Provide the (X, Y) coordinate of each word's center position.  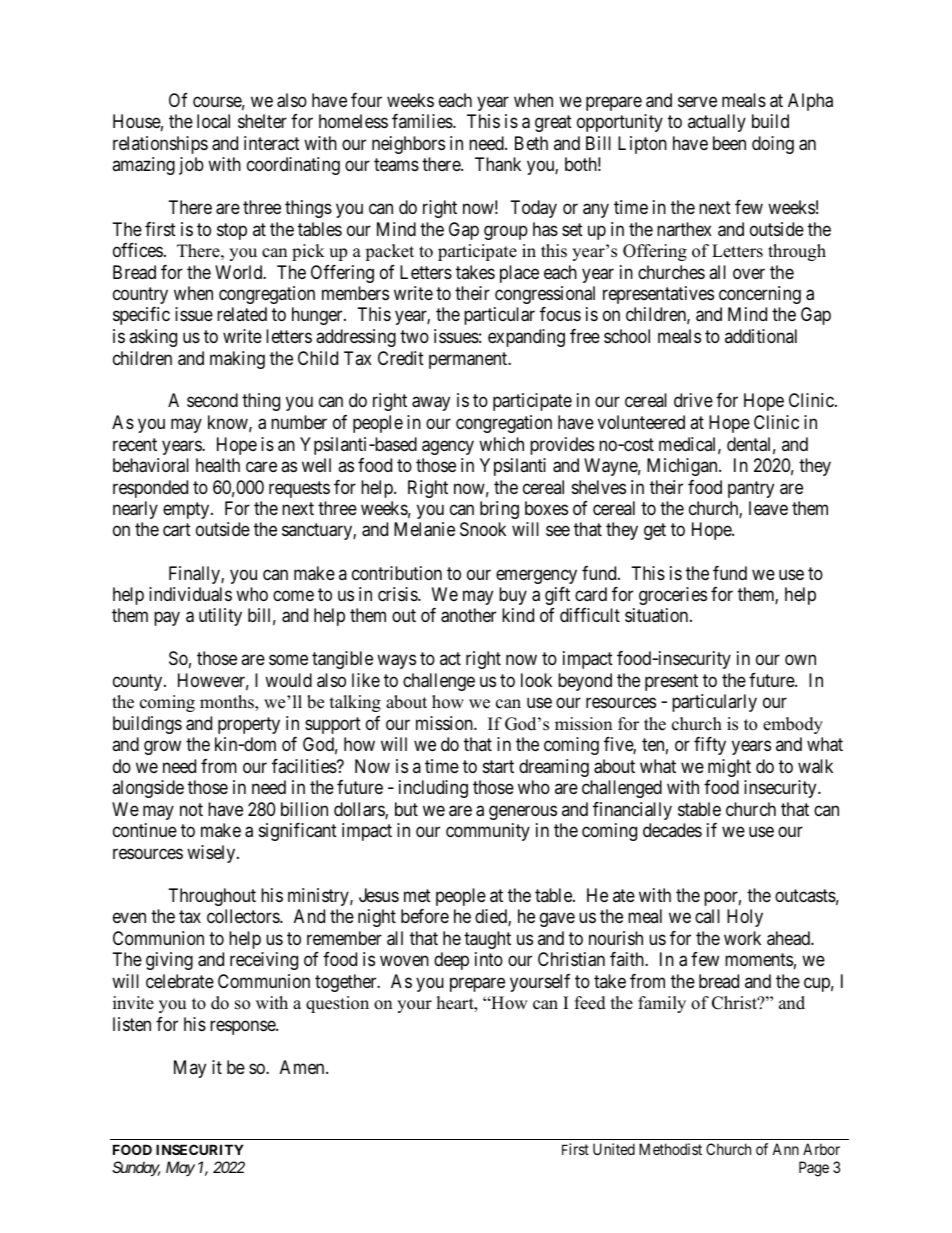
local (213, 121)
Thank (498, 164)
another (468, 615)
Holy (745, 918)
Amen (303, 1067)
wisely (212, 854)
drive (693, 400)
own (800, 660)
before (425, 916)
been (729, 143)
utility (220, 617)
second (212, 400)
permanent (469, 360)
